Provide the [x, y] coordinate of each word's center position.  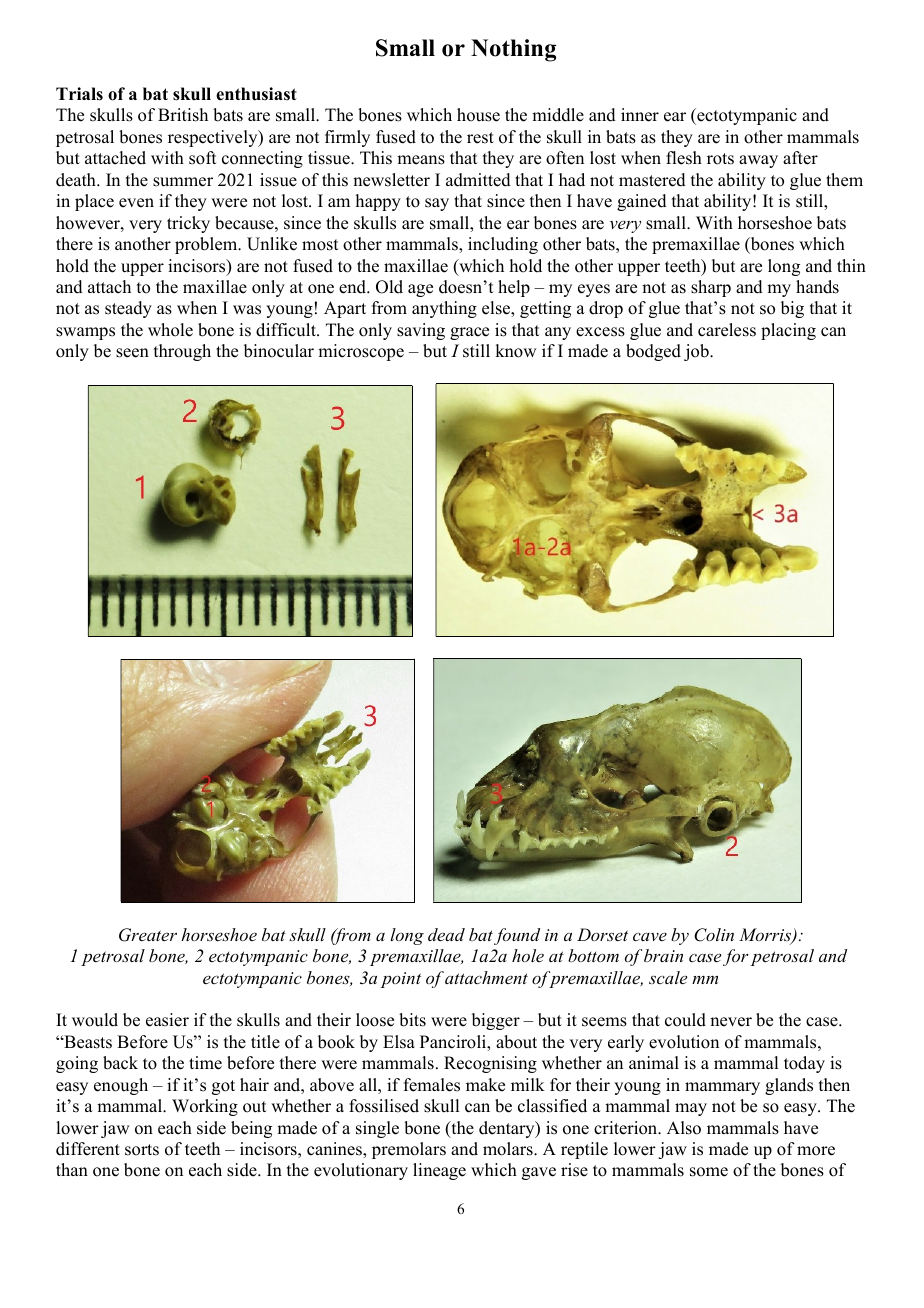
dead [446, 934]
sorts [142, 1150]
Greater [148, 935]
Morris [766, 936]
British [183, 115]
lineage [439, 1171]
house [478, 115]
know [515, 351]
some [709, 1172]
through [182, 352]
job [697, 352]
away [758, 161]
